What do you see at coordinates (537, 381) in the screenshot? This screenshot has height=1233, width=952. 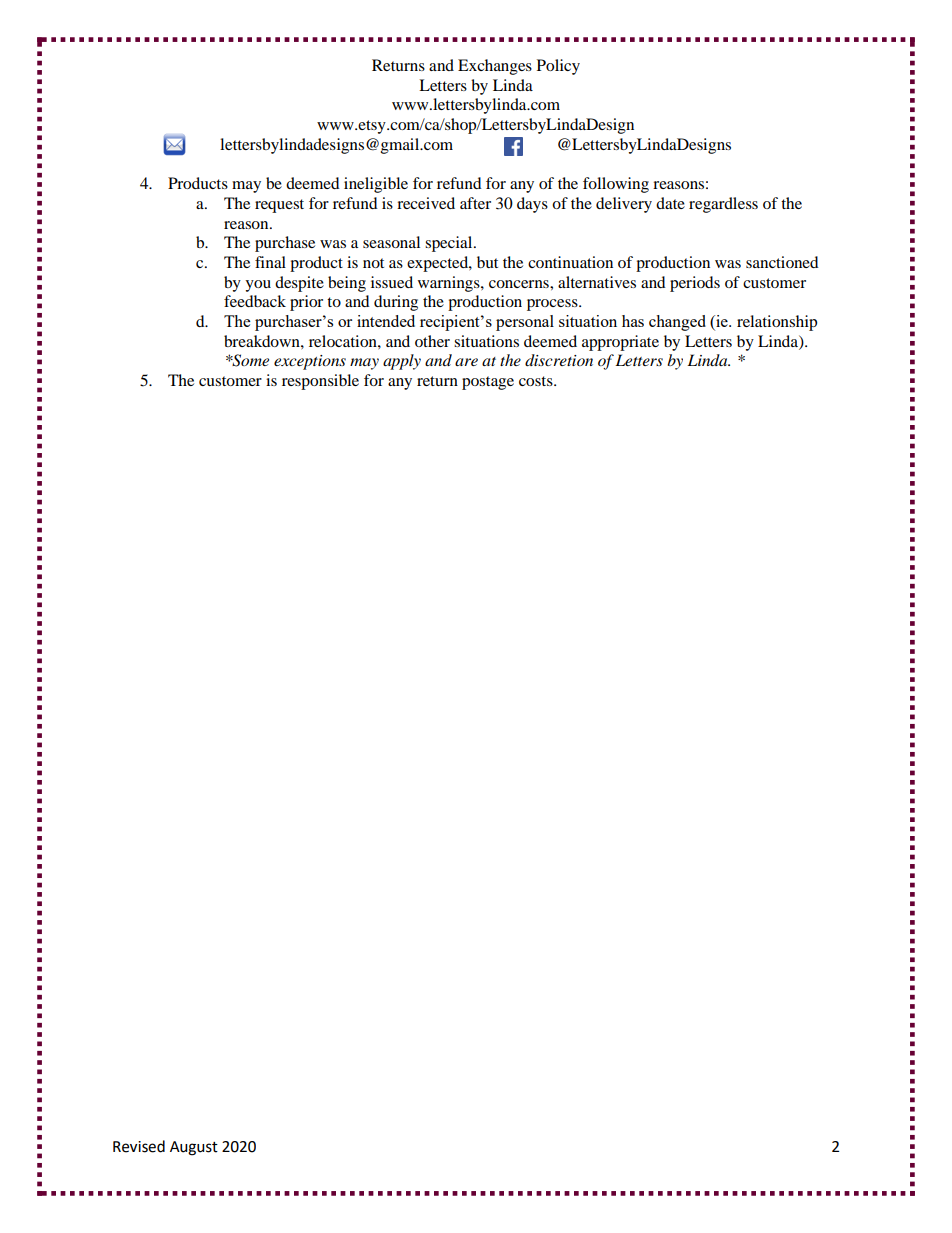 I see `costs` at bounding box center [537, 381].
